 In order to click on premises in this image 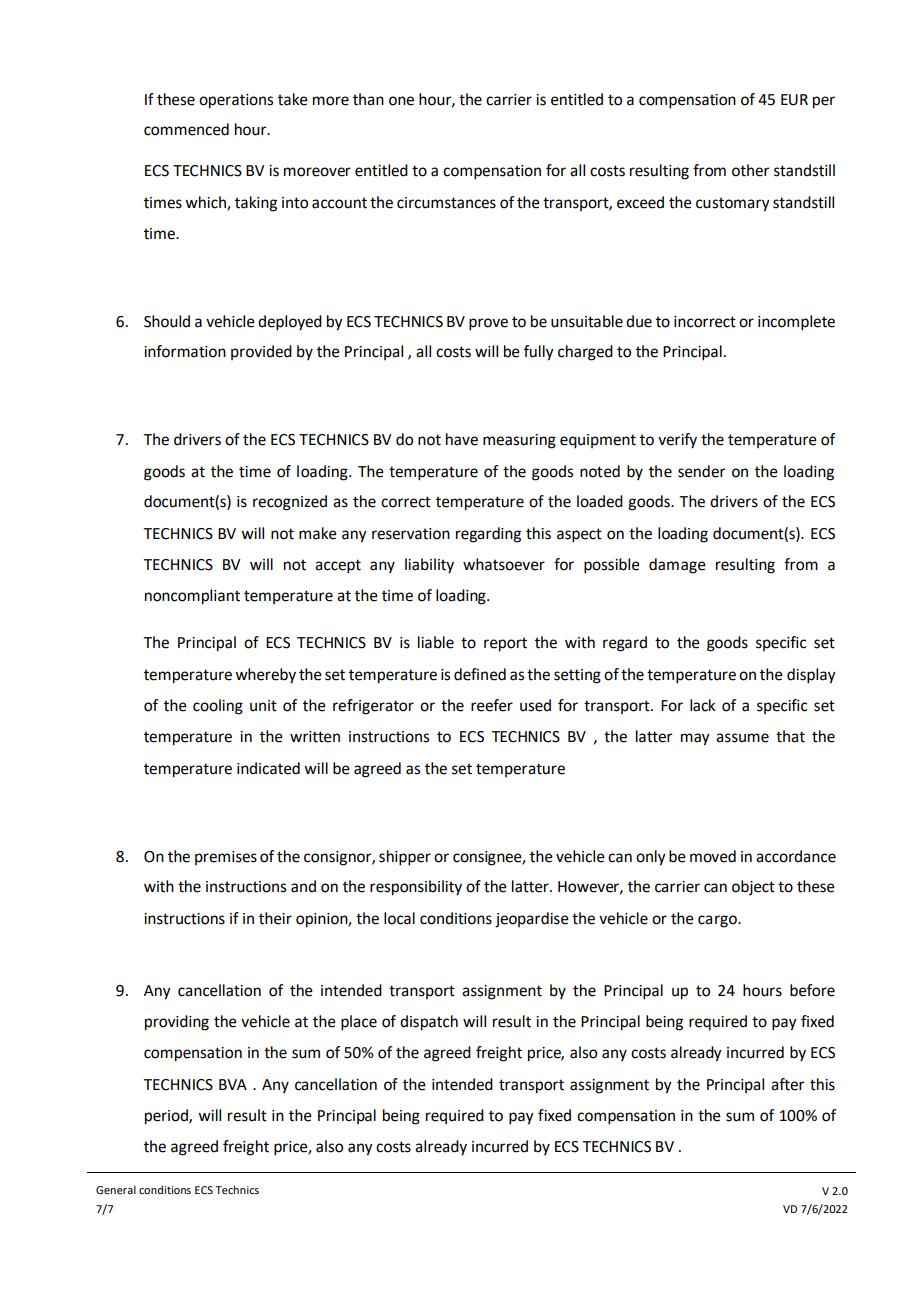, I will do `click(226, 858)`.
